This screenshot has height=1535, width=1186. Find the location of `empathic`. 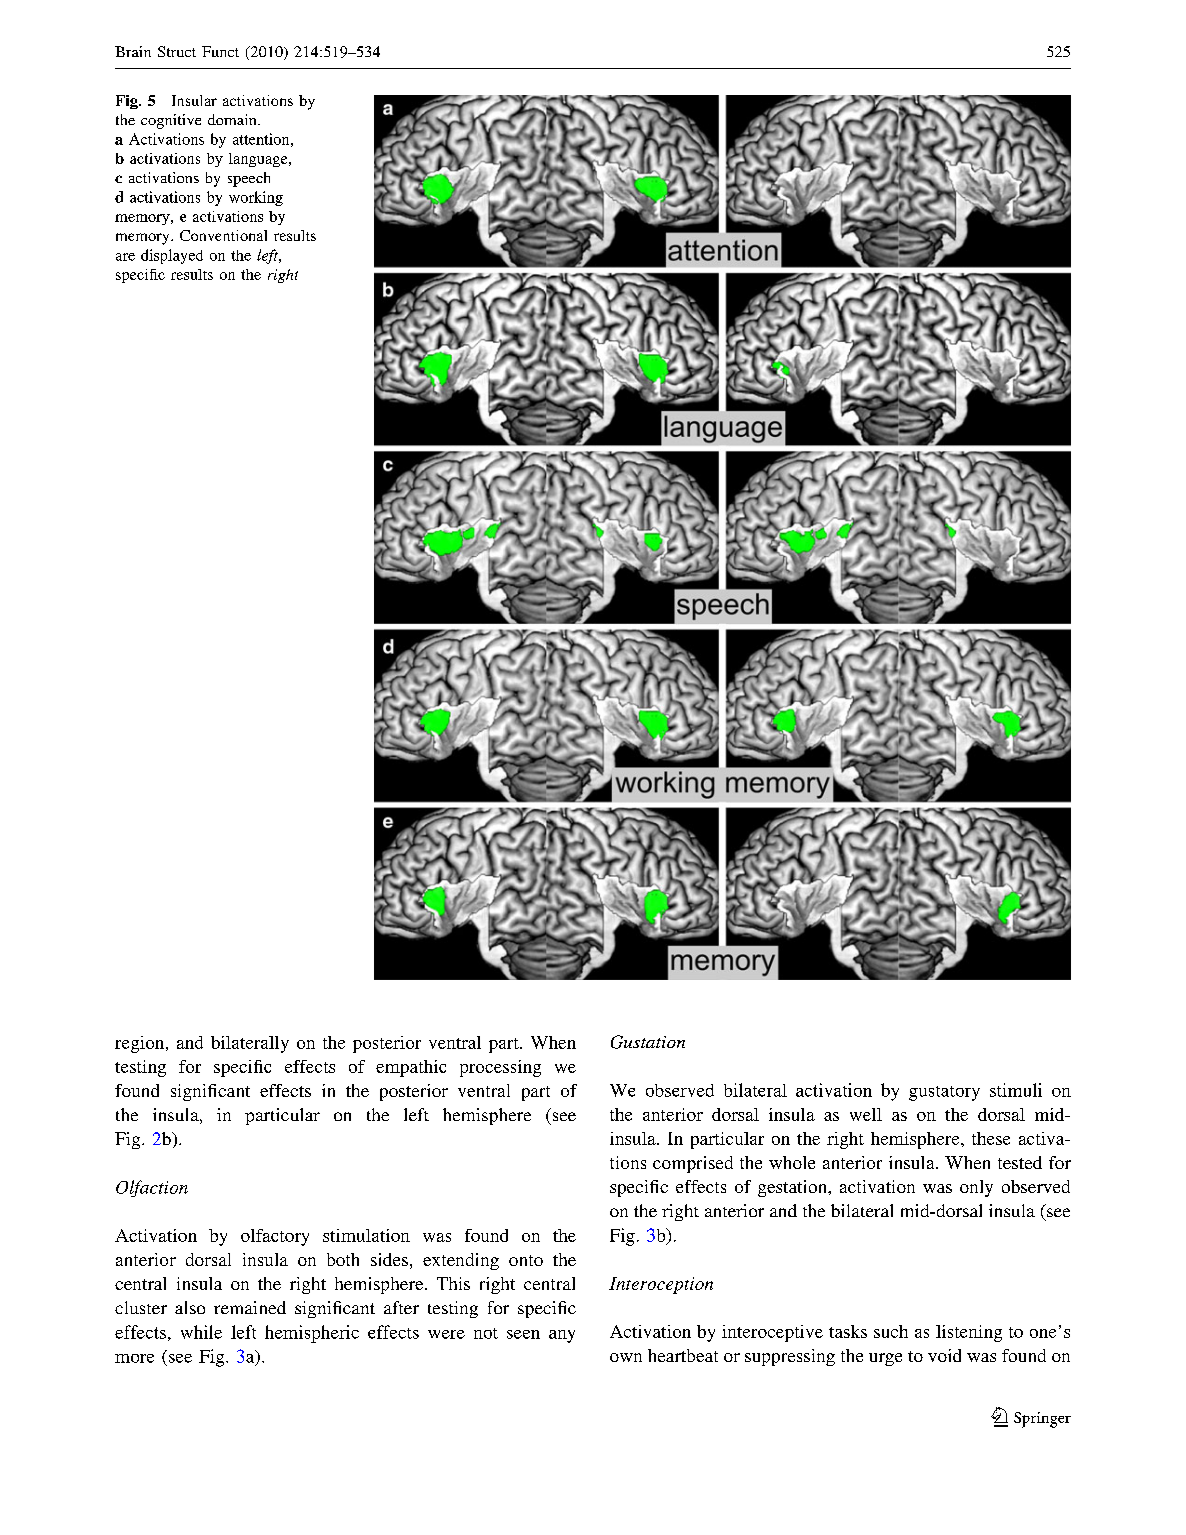

empathic is located at coordinates (411, 1068).
